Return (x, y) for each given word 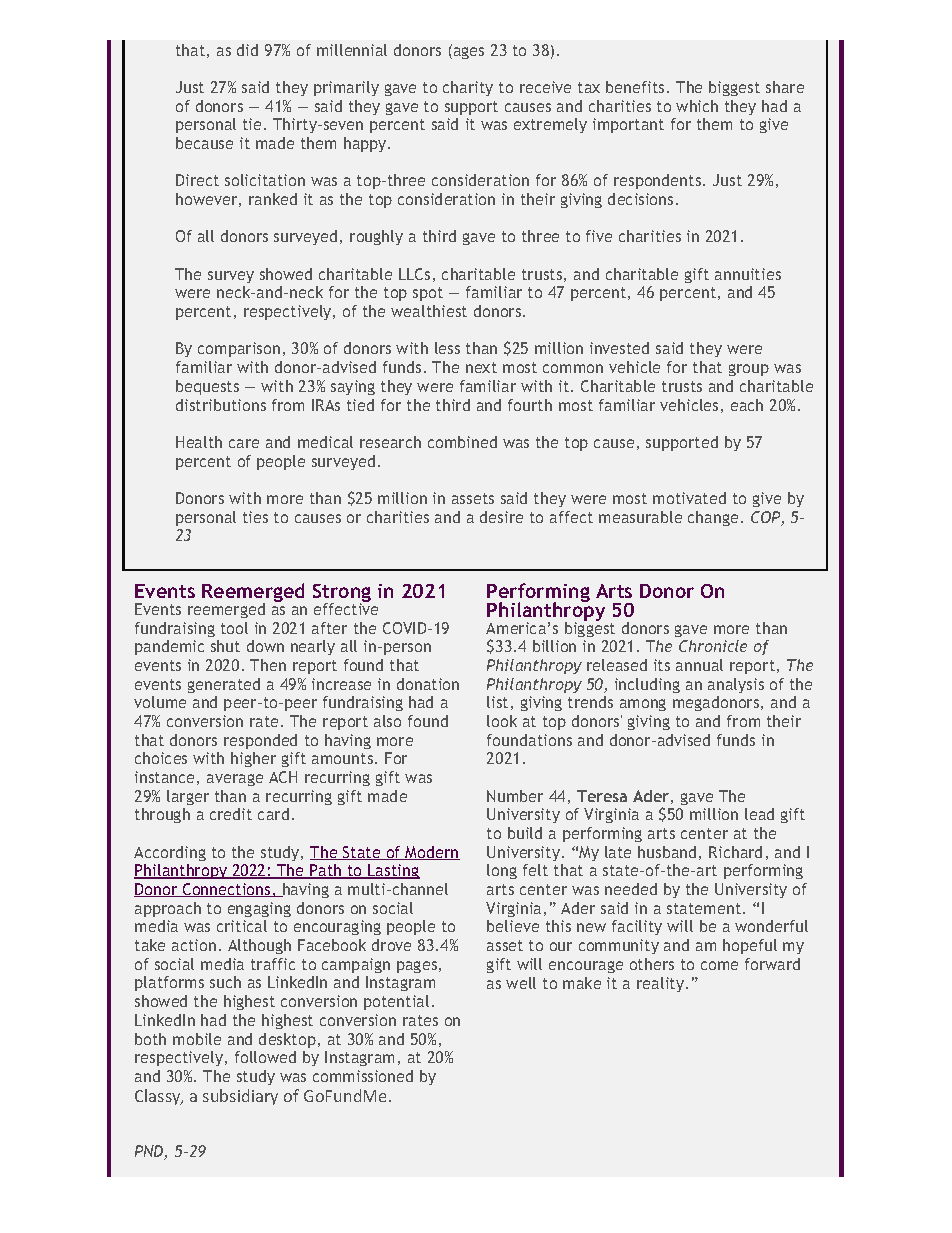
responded (260, 741)
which (697, 106)
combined (462, 442)
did (247, 50)
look (502, 721)
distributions (221, 405)
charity (468, 88)
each (747, 405)
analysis (736, 685)
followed (265, 1057)
